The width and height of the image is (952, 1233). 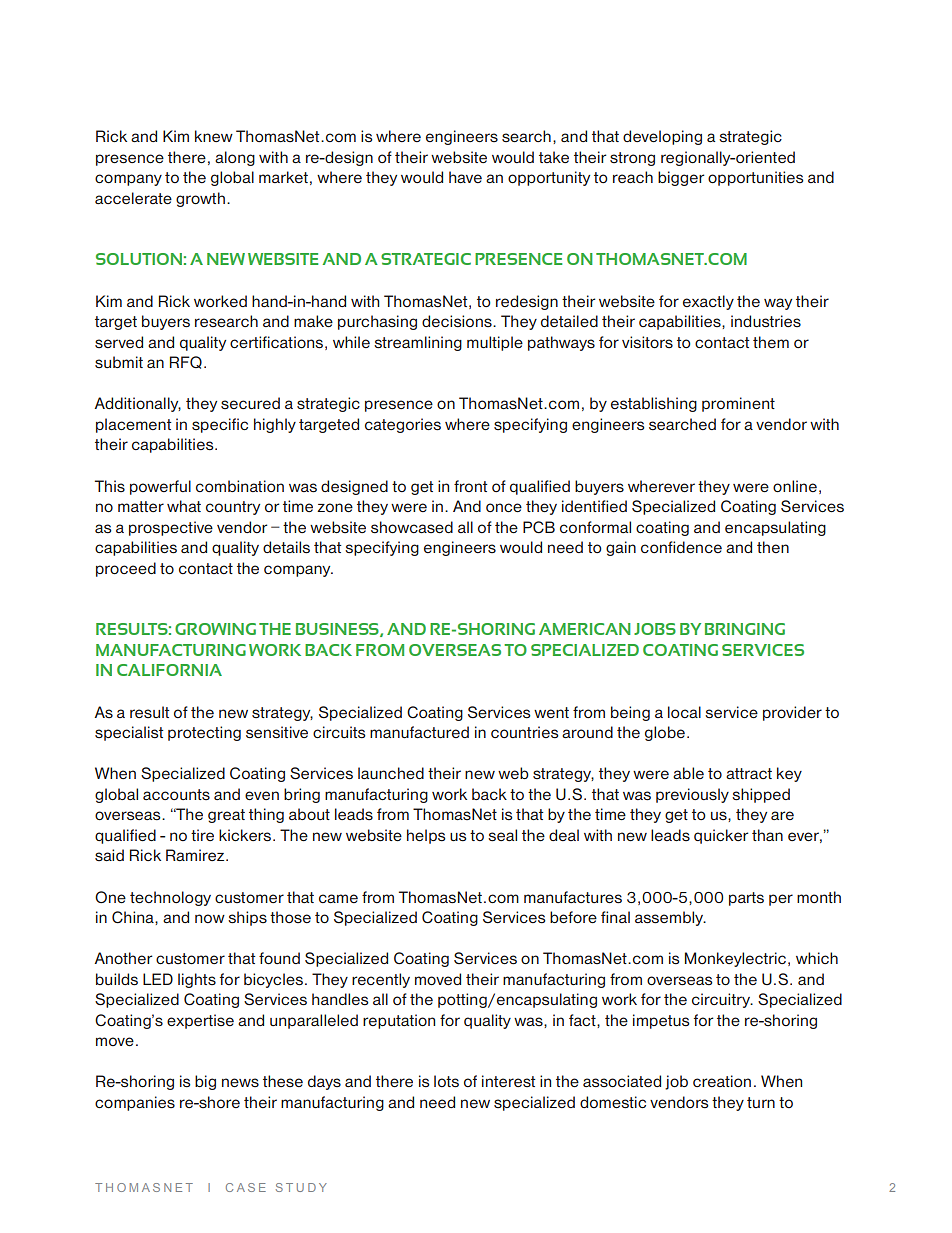 I want to click on have, so click(x=465, y=177).
